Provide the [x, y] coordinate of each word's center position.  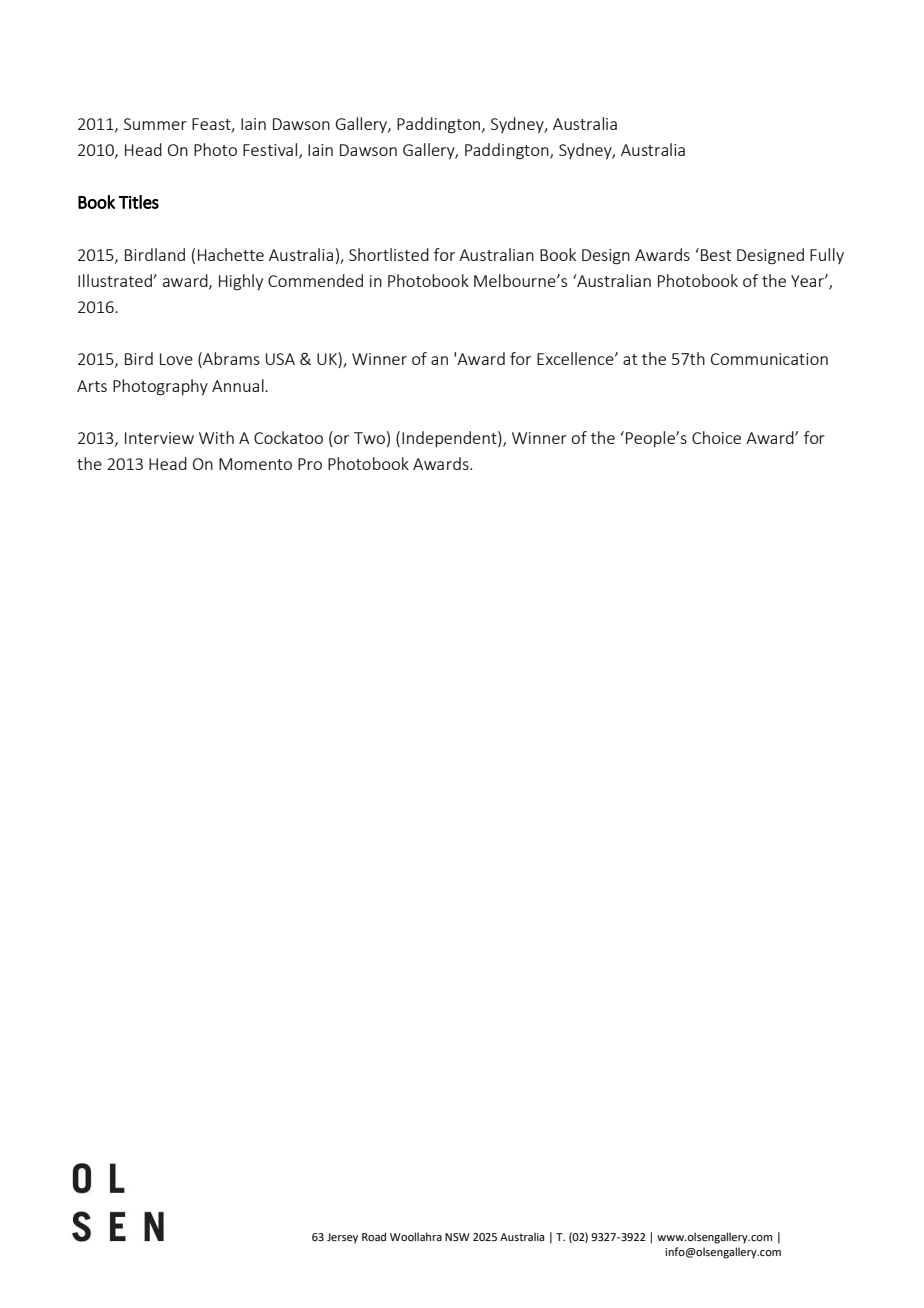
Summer [155, 124]
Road [374, 1236]
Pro [310, 464]
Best [716, 255]
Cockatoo [288, 437]
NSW [457, 1237]
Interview [159, 438]
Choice [716, 437]
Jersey [342, 1238]
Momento [255, 464]
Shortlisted [389, 254]
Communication [769, 359]
